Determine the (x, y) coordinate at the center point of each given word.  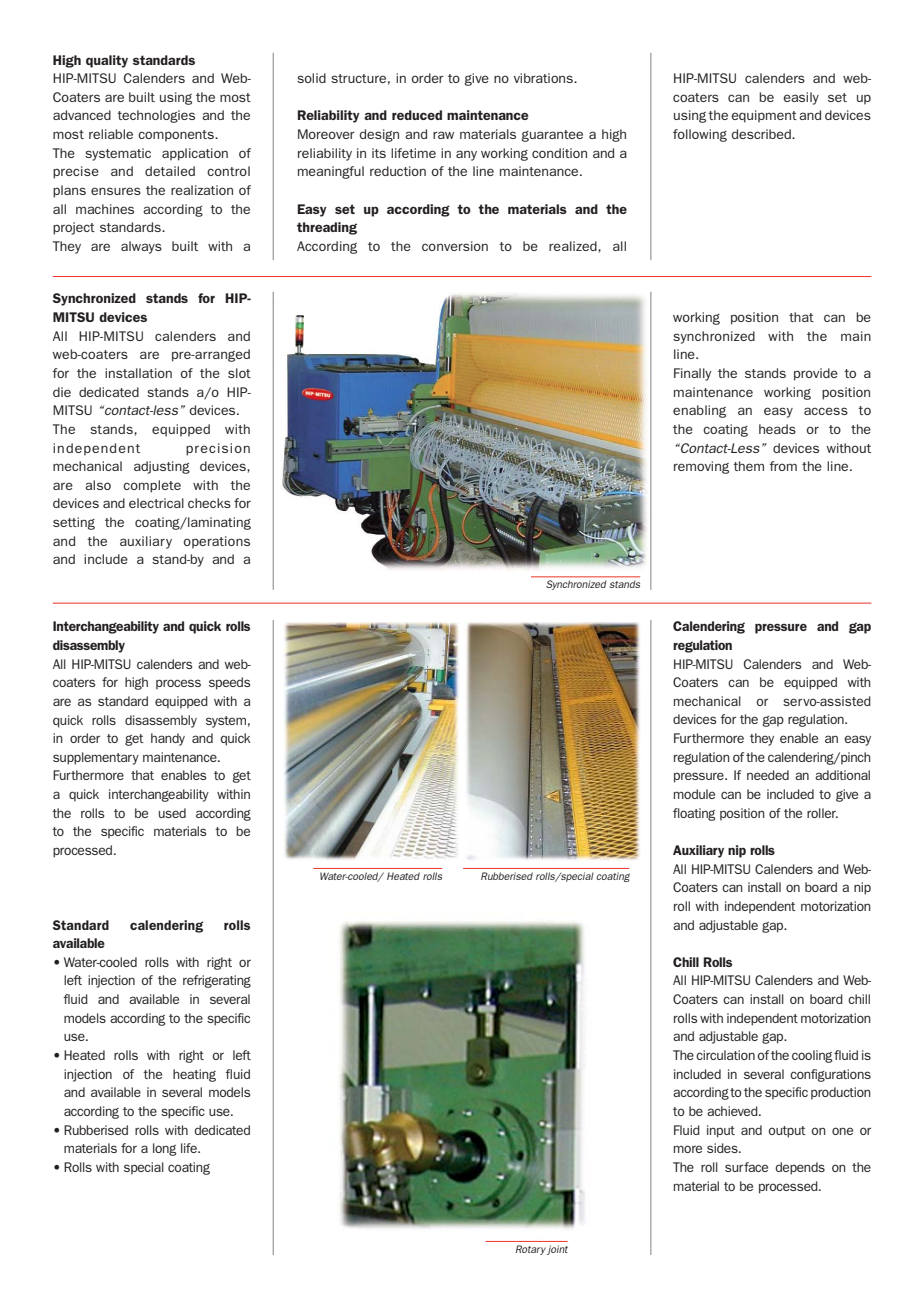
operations (217, 542)
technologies (156, 116)
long (165, 1149)
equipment (764, 116)
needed (768, 775)
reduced (417, 115)
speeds (229, 683)
